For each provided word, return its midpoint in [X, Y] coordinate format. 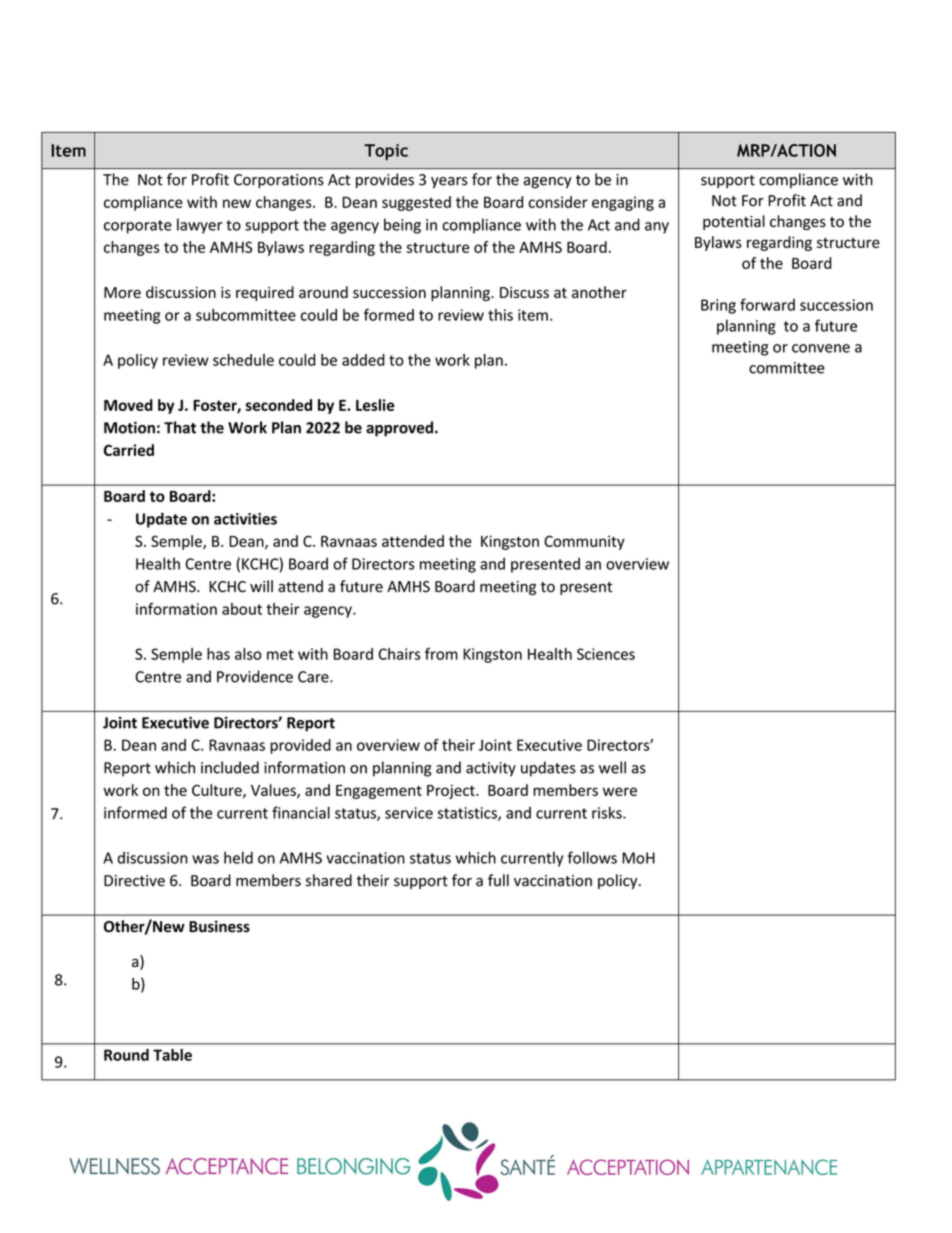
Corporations [279, 181]
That [180, 427]
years [449, 183]
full [498, 880]
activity [491, 769]
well [612, 767]
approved [399, 429]
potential [734, 222]
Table [172, 1055]
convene [821, 348]
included [230, 767]
